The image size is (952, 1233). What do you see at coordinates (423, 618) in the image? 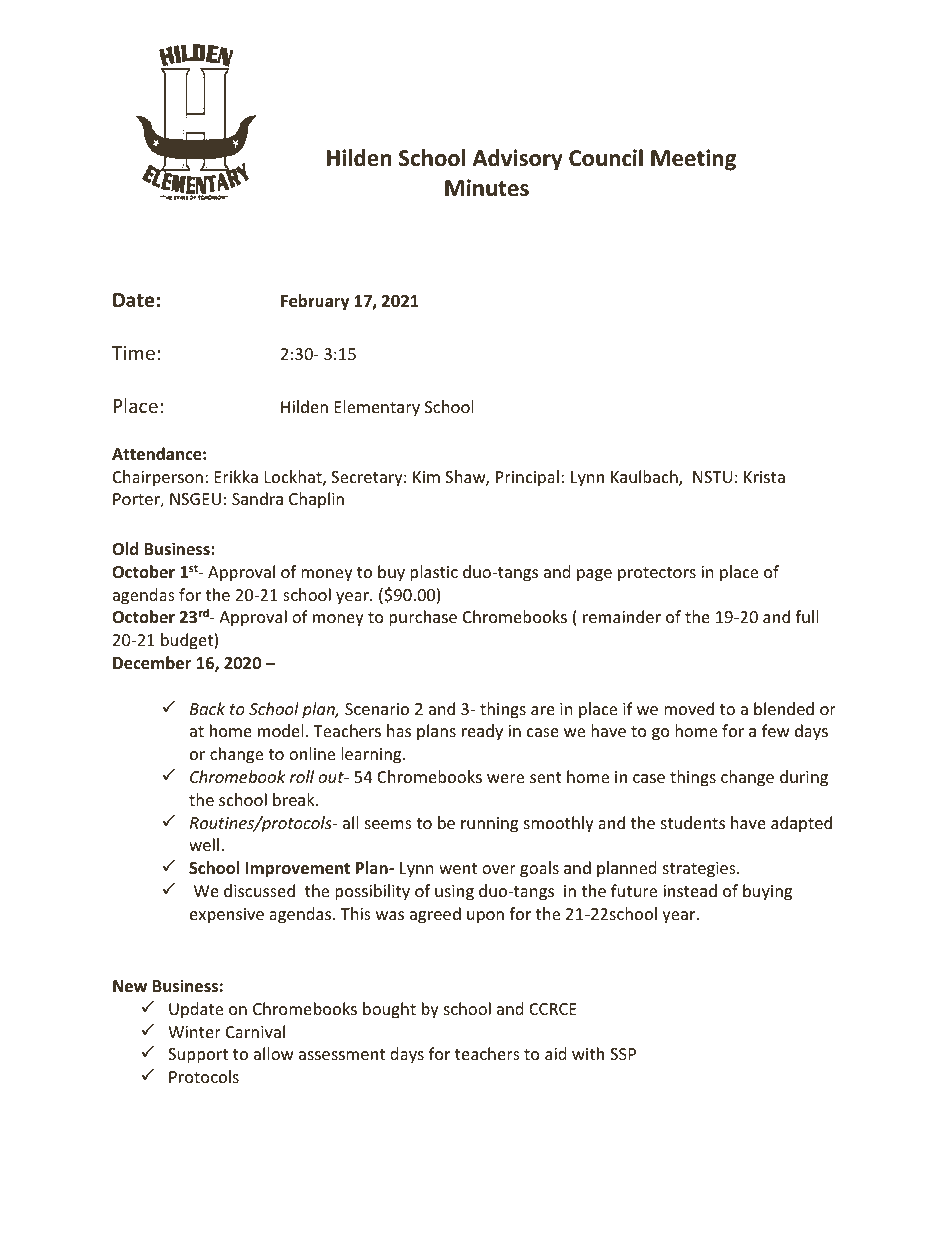
I see `purchase` at bounding box center [423, 618].
